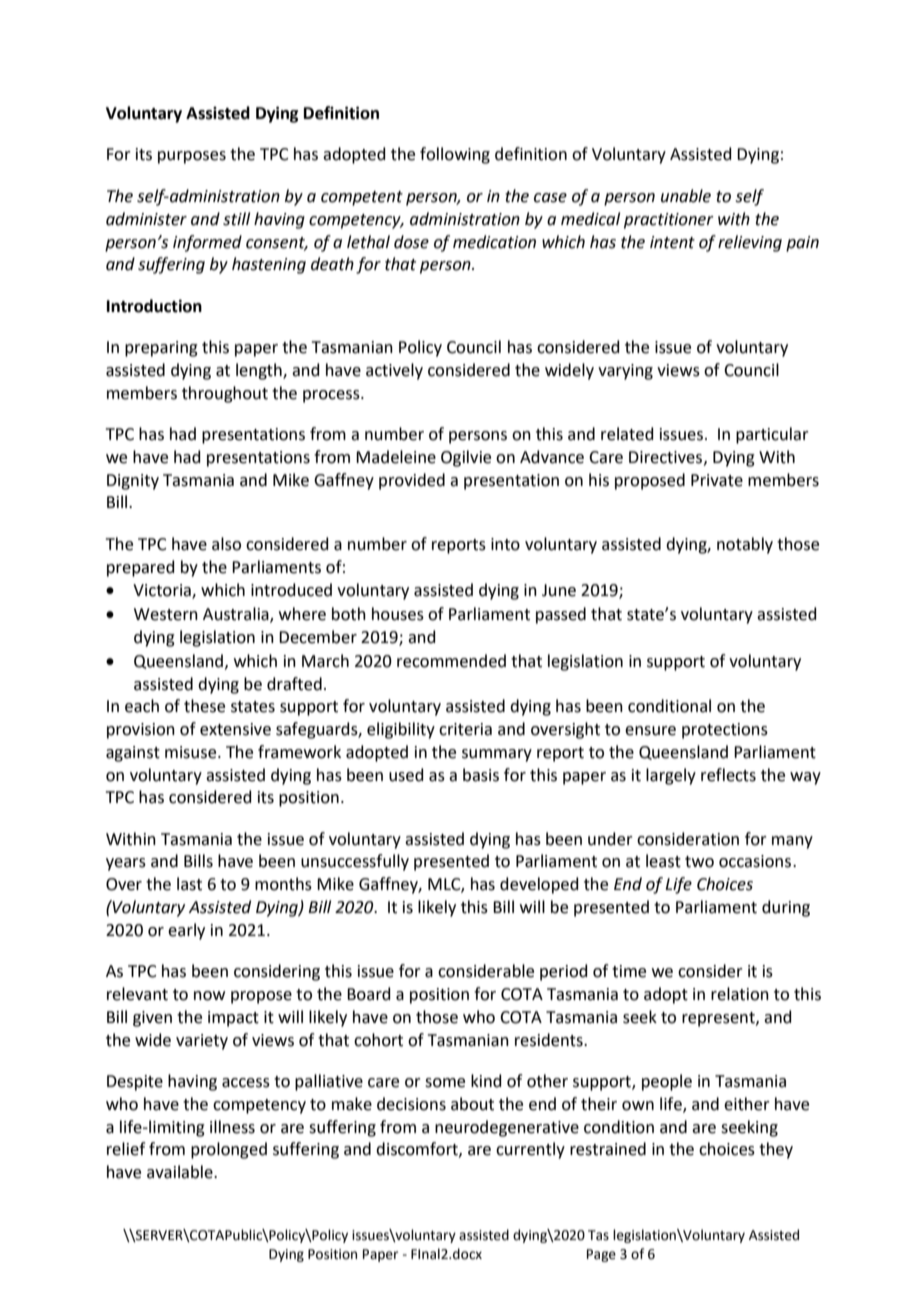 Image resolution: width=924 pixels, height=1307 pixels. What do you see at coordinates (181, 1172) in the document?
I see `available` at bounding box center [181, 1172].
